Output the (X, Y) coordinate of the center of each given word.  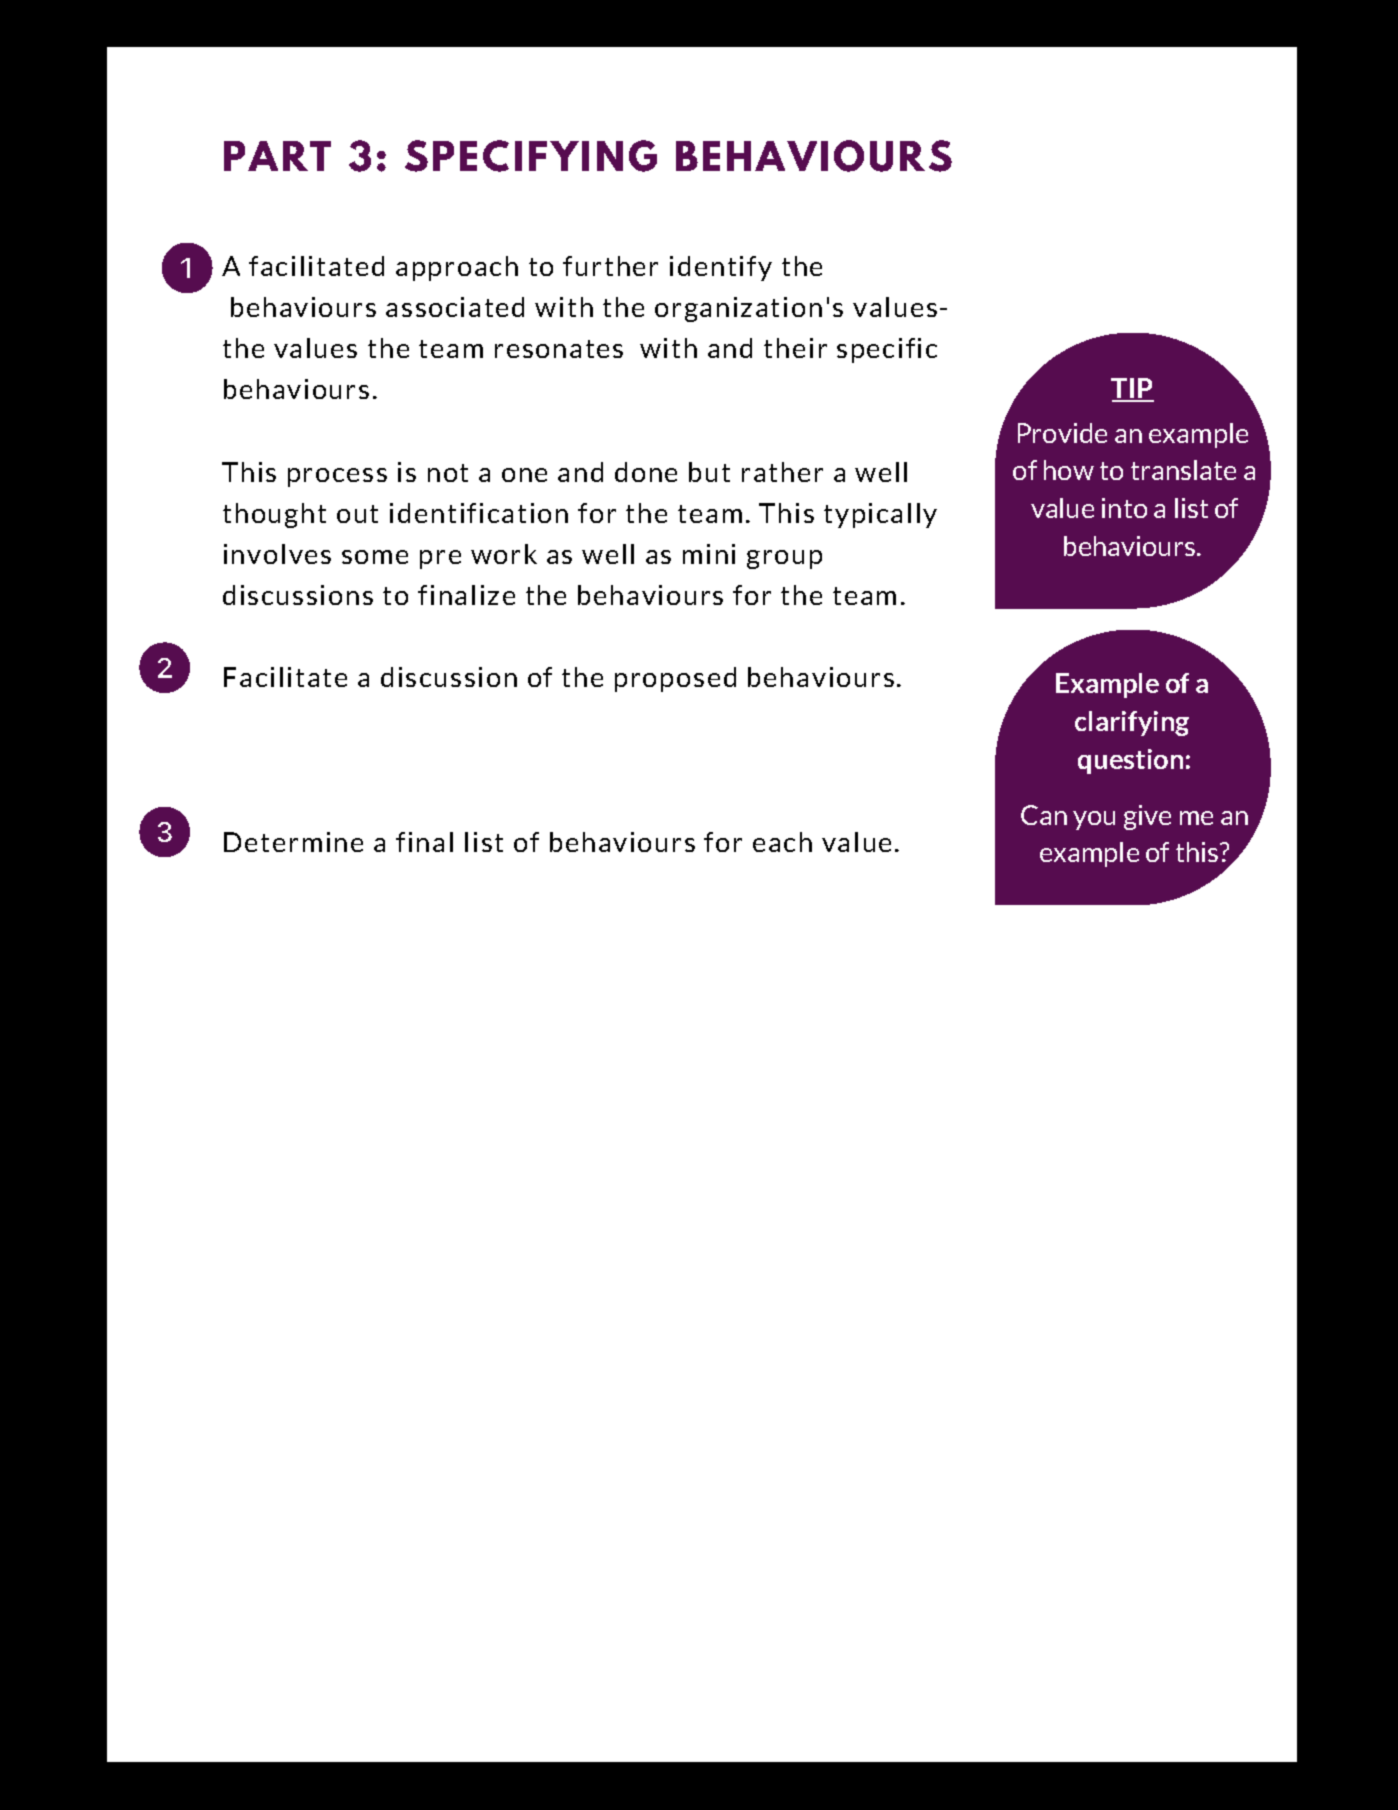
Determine (293, 842)
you (1094, 820)
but (709, 472)
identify (721, 268)
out (357, 514)
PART (277, 156)
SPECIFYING (531, 156)
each (782, 842)
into (1124, 508)
